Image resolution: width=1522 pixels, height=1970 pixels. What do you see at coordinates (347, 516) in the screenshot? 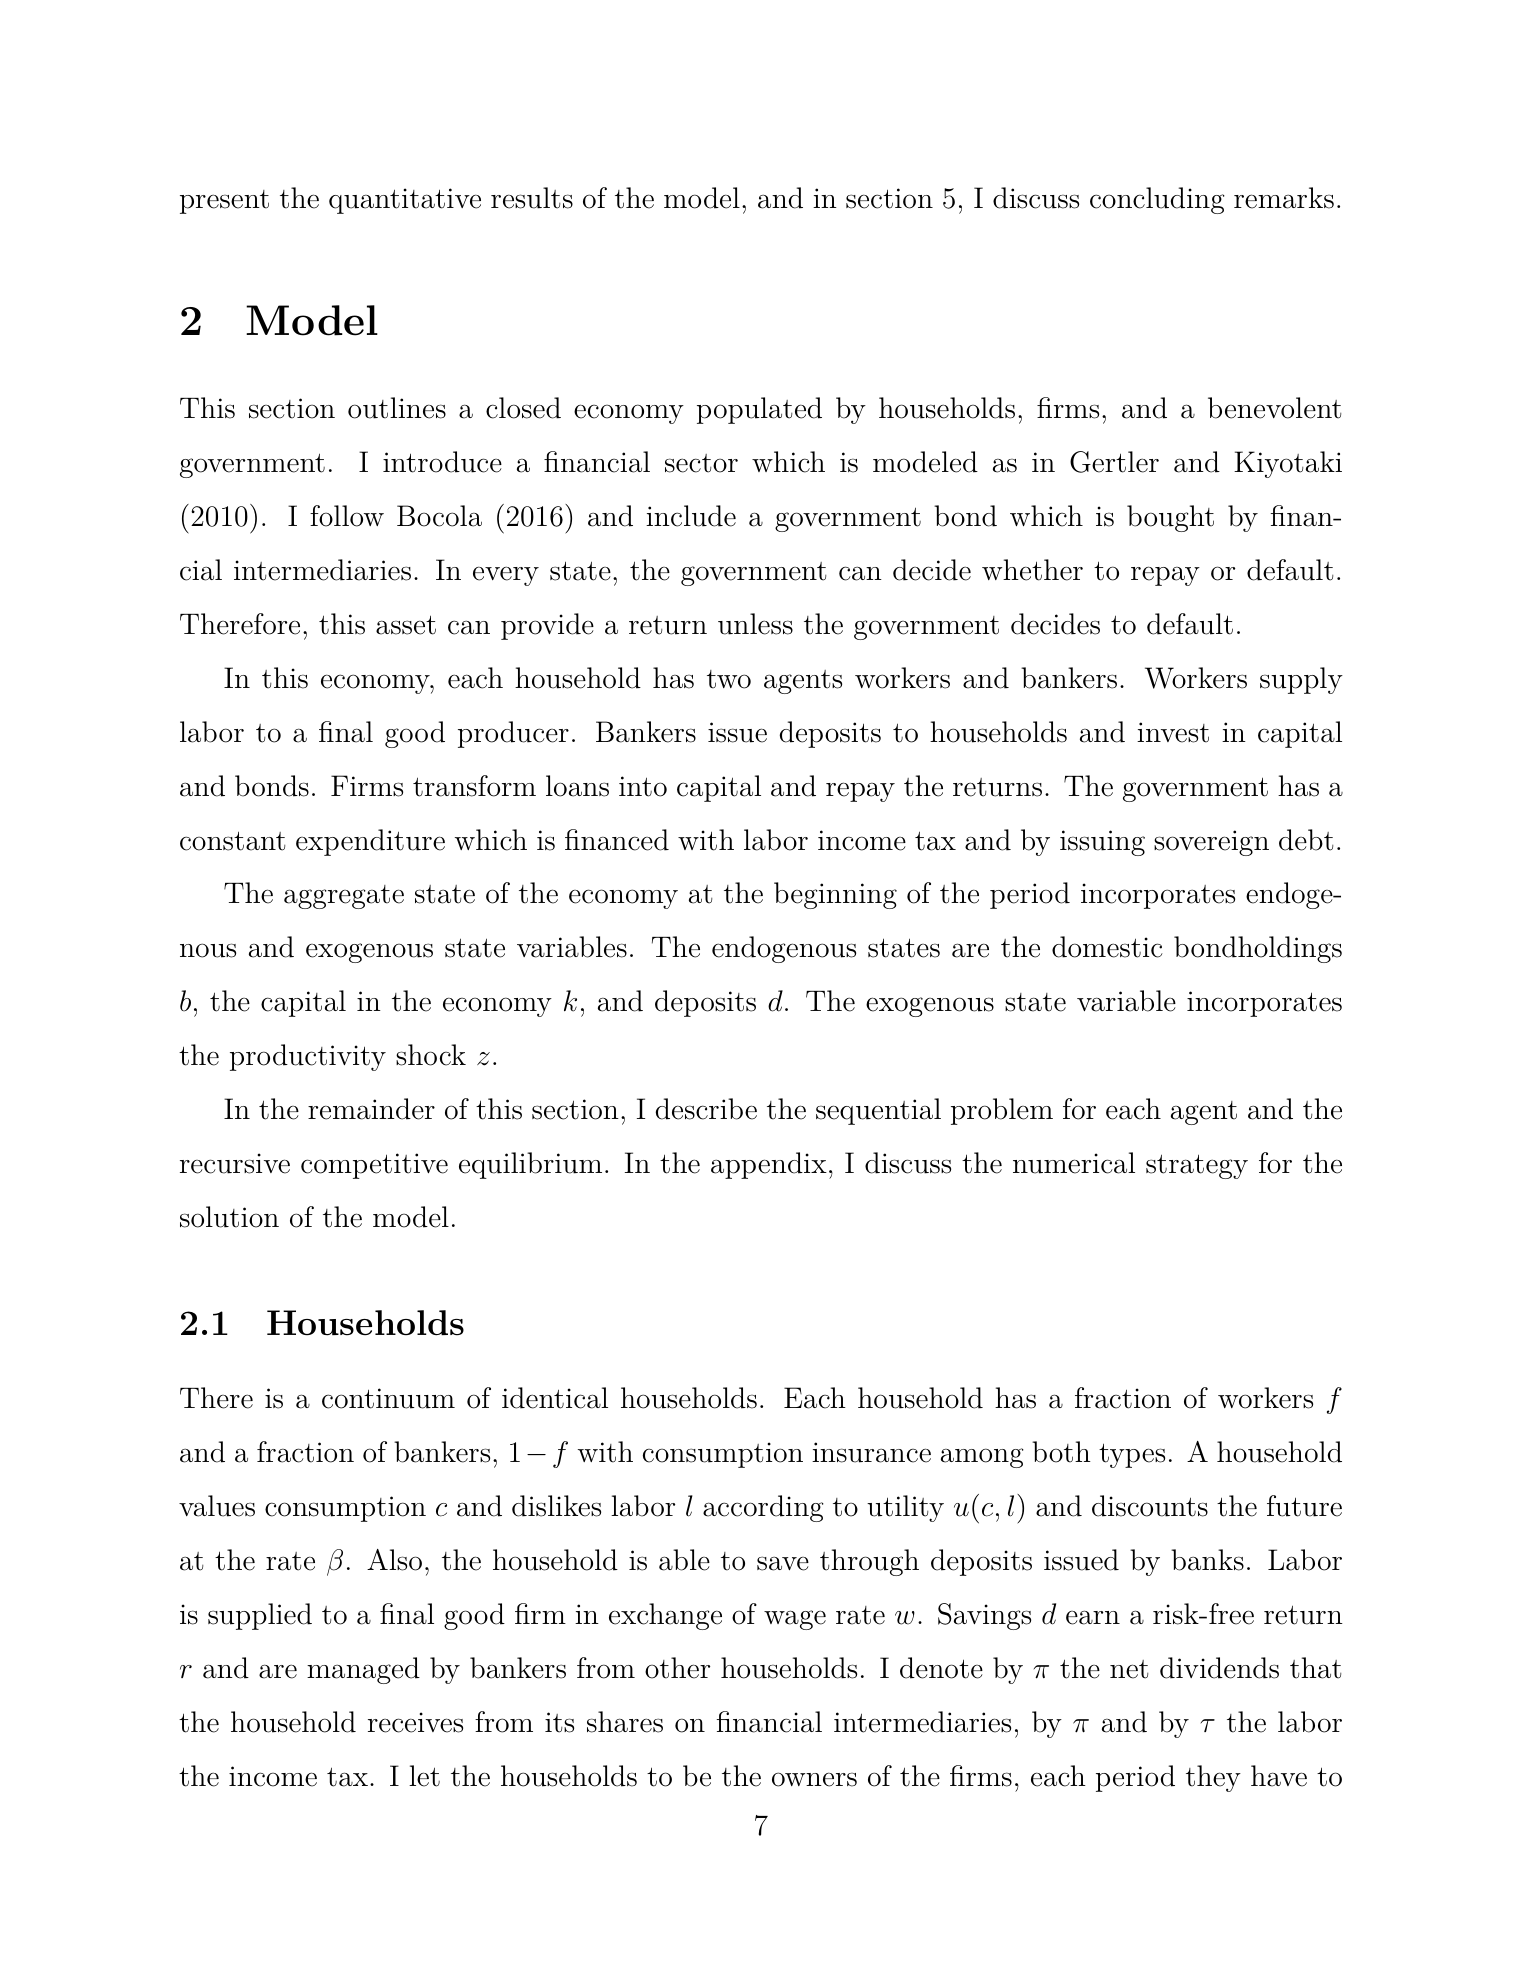
I see `follow` at bounding box center [347, 516].
